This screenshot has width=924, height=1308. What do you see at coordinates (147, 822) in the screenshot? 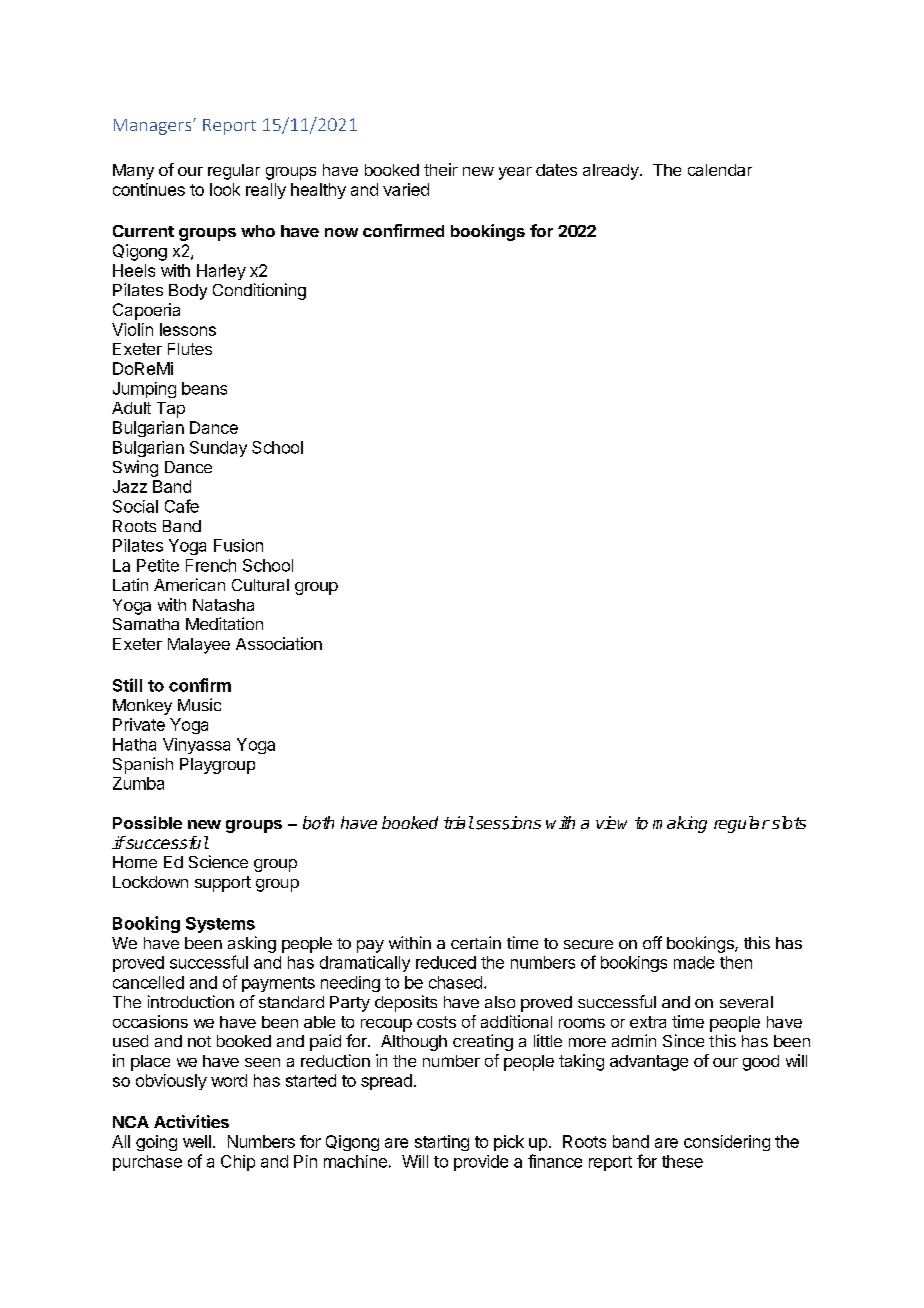
I see `Possible` at bounding box center [147, 822].
